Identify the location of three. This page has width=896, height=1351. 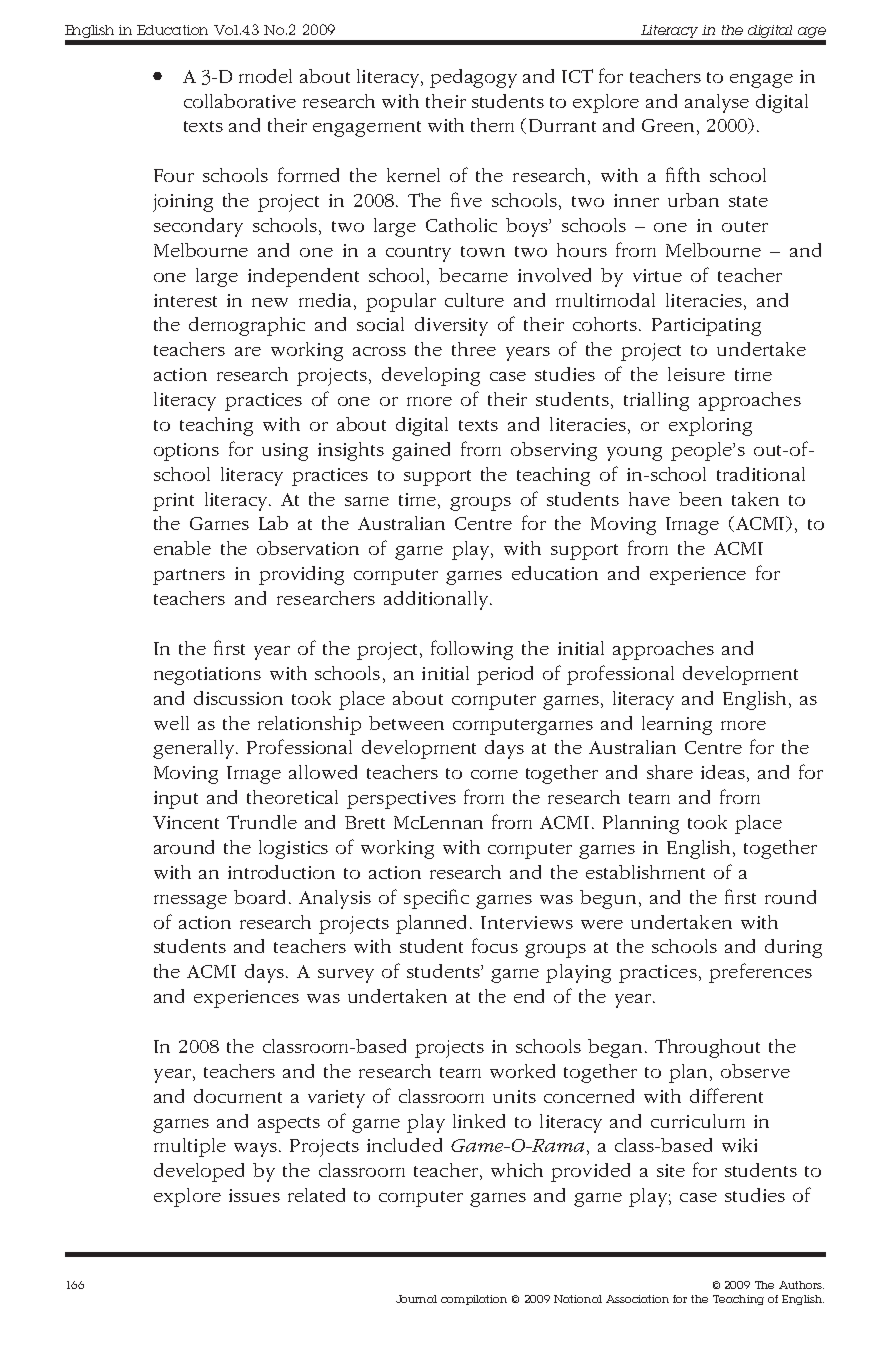
(474, 349).
